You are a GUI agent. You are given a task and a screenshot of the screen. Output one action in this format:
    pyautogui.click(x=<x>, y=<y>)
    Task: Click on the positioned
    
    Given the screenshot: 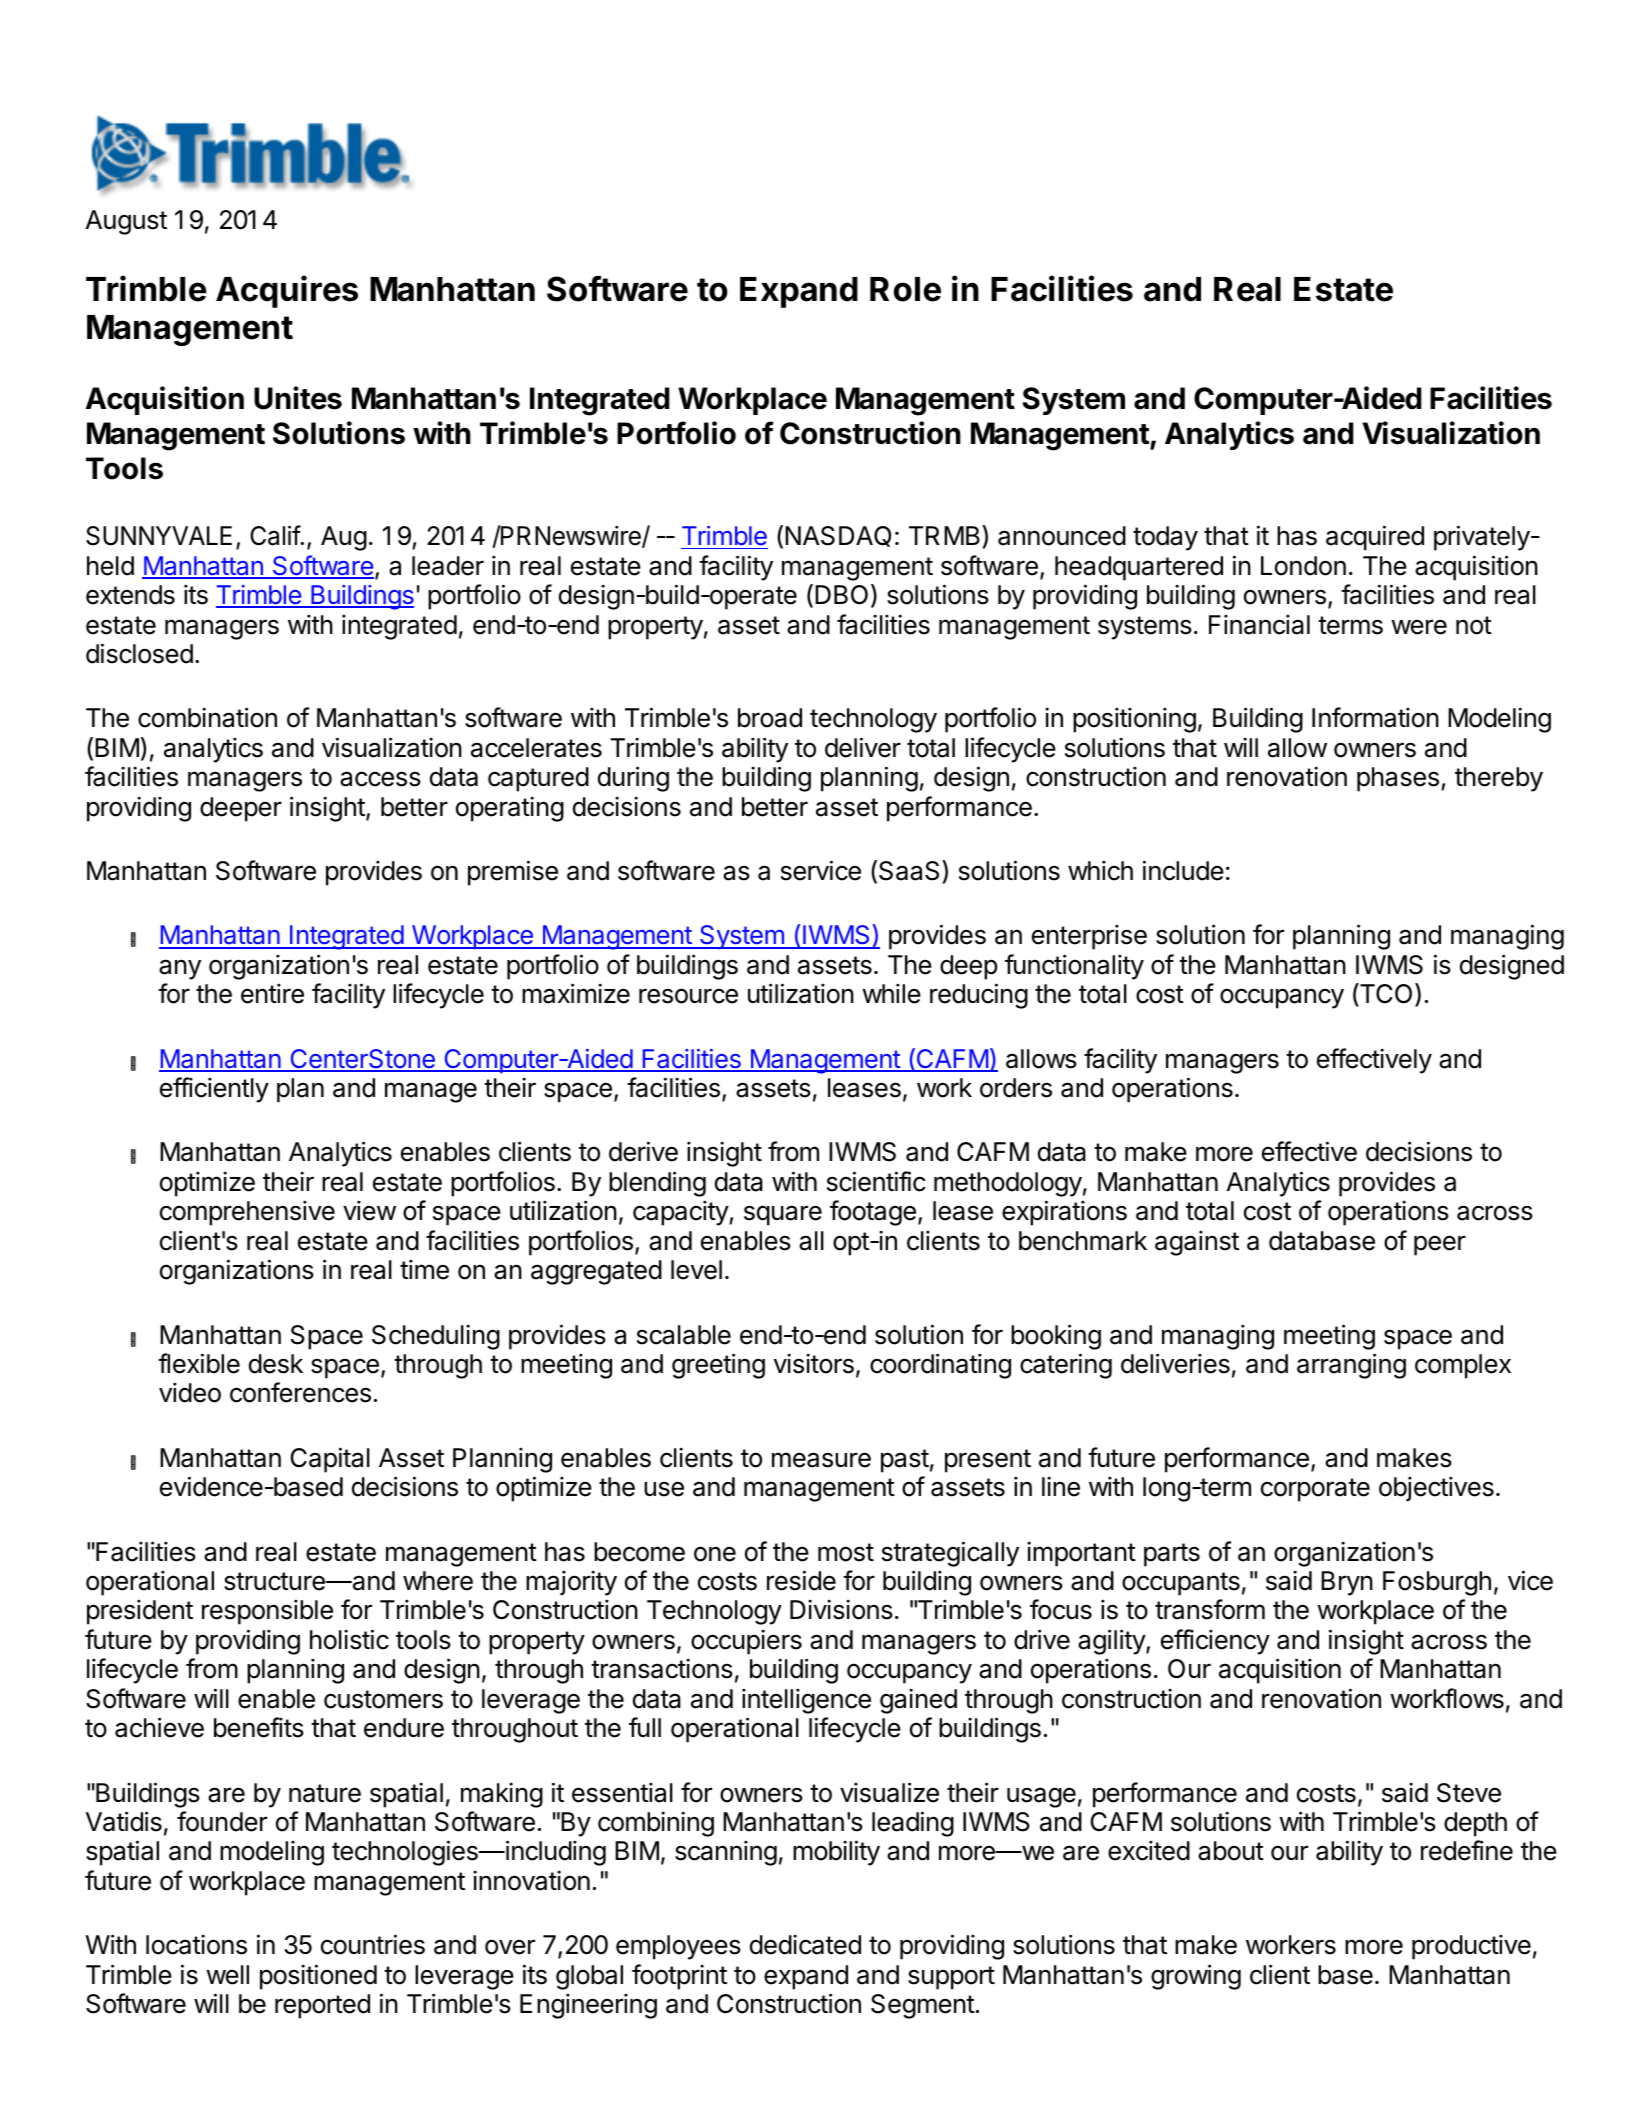 What is the action you would take?
    pyautogui.click(x=318, y=1977)
